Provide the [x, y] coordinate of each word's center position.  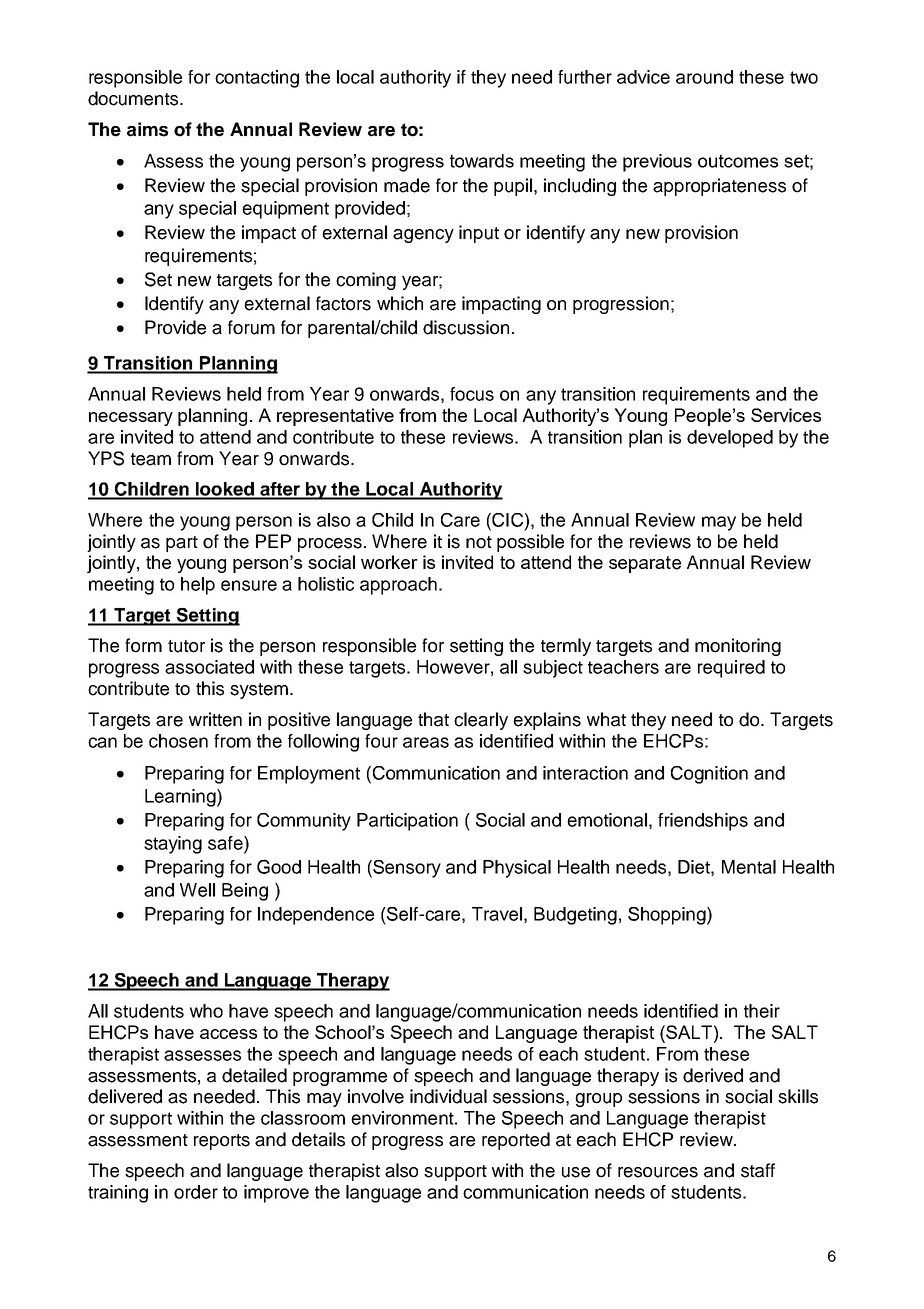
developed [730, 439]
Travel [497, 914]
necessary [131, 419]
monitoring [738, 647]
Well [197, 890]
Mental [749, 867]
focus [472, 394]
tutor [186, 646]
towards [482, 161]
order [196, 1192]
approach [398, 586]
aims [147, 129]
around [704, 77]
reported [516, 1141]
